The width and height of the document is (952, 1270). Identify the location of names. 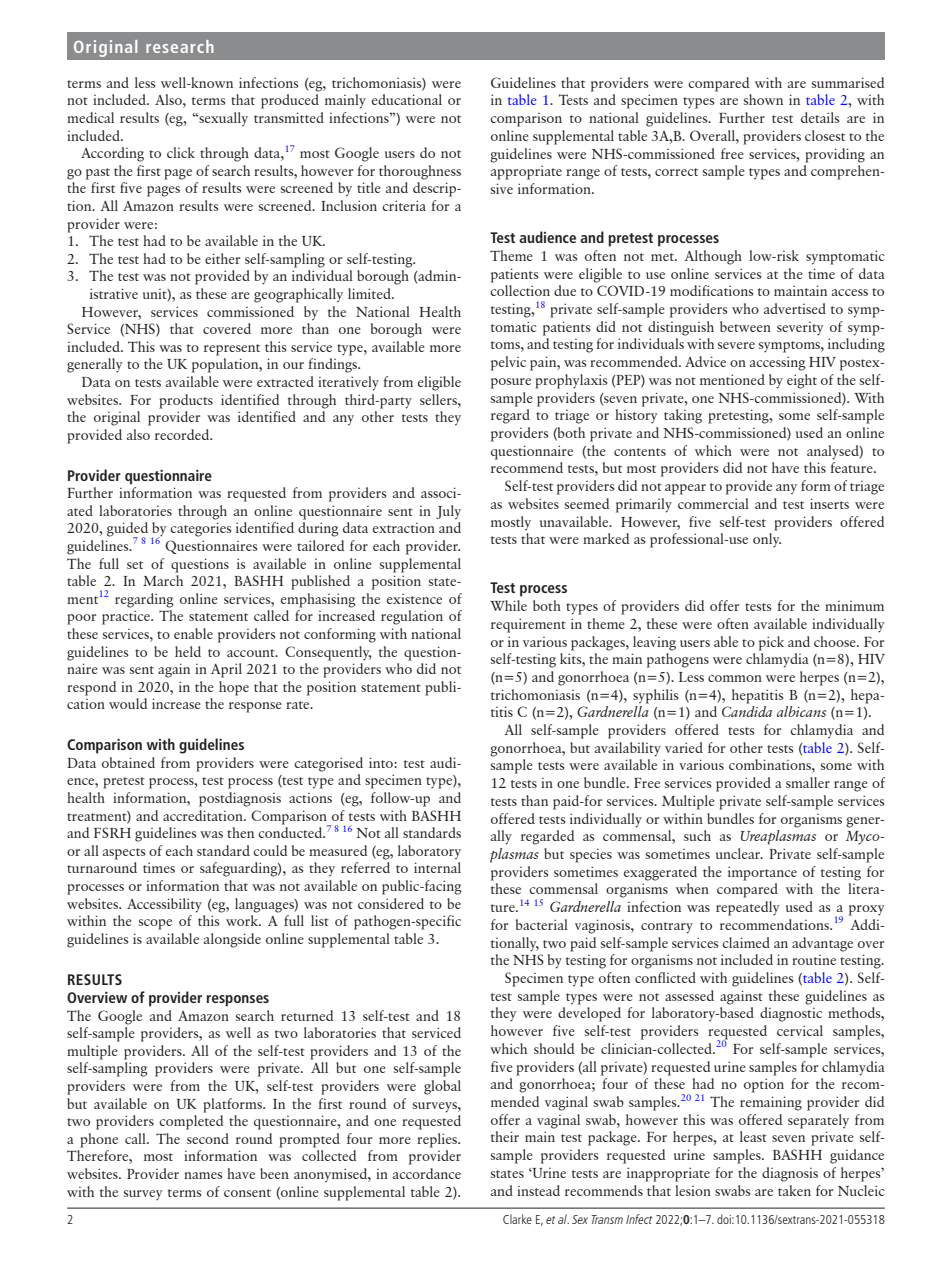
(203, 1175).
